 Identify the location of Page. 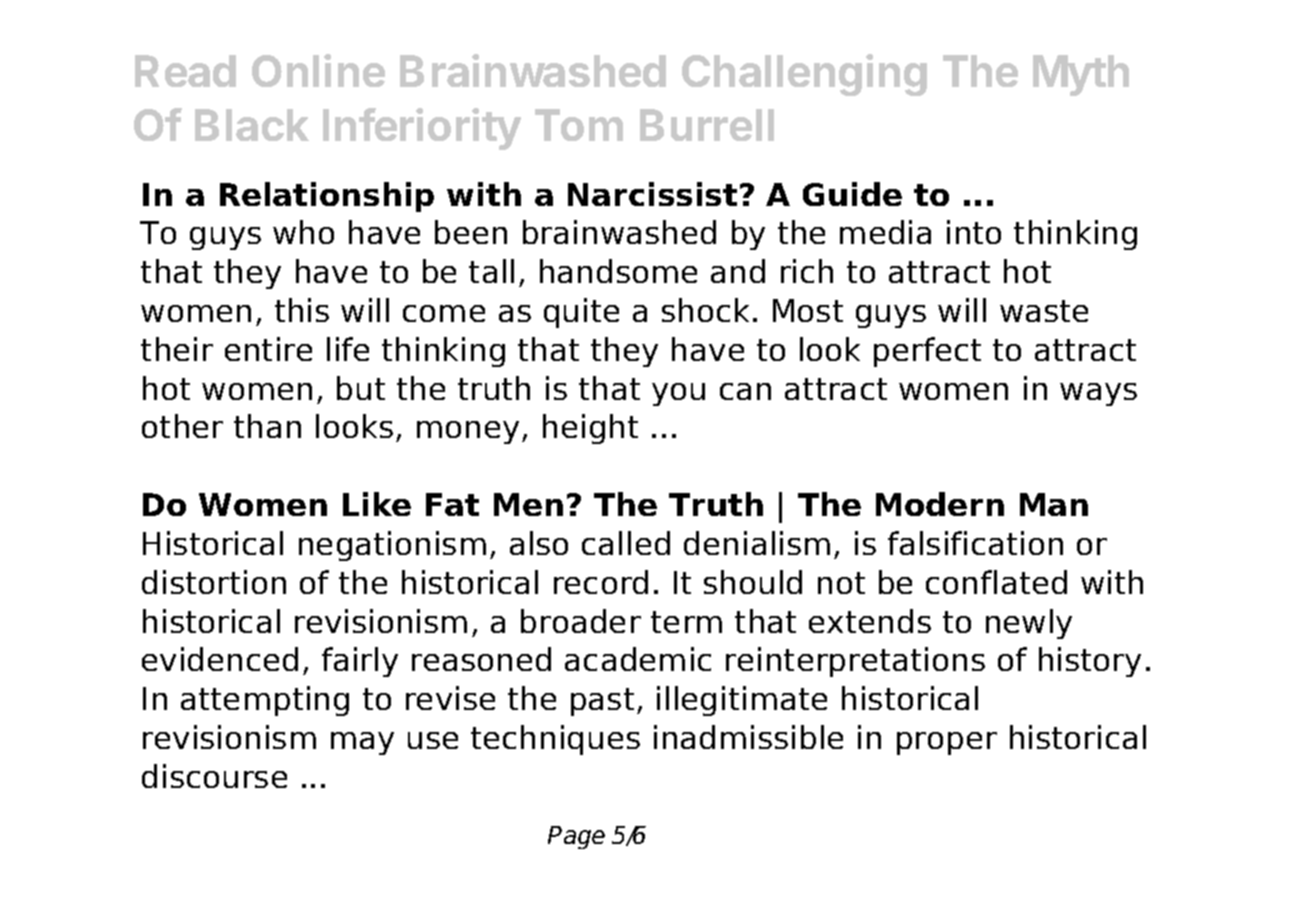
(576, 837).
